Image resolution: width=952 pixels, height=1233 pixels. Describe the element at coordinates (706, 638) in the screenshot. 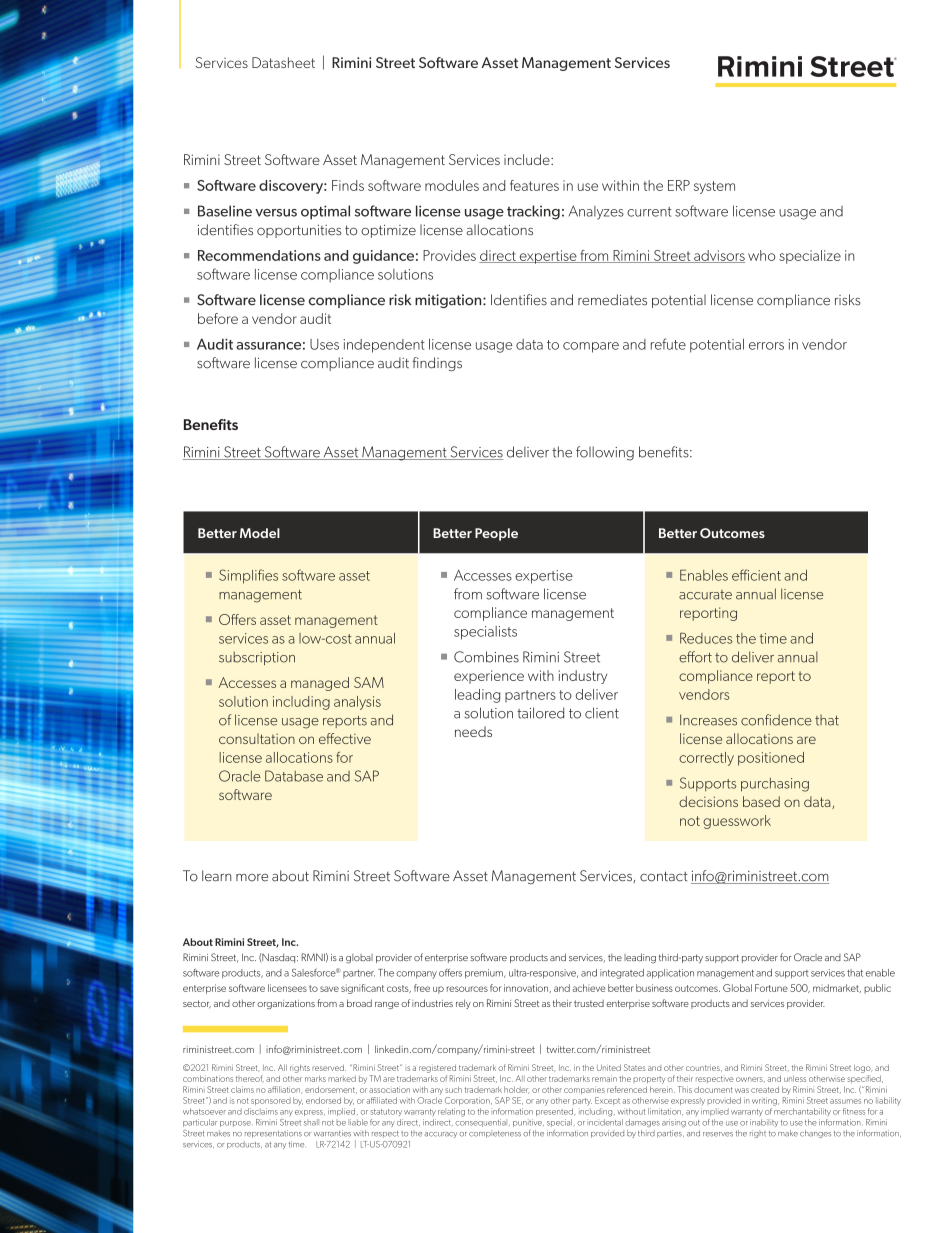

I see `Reduces` at that location.
